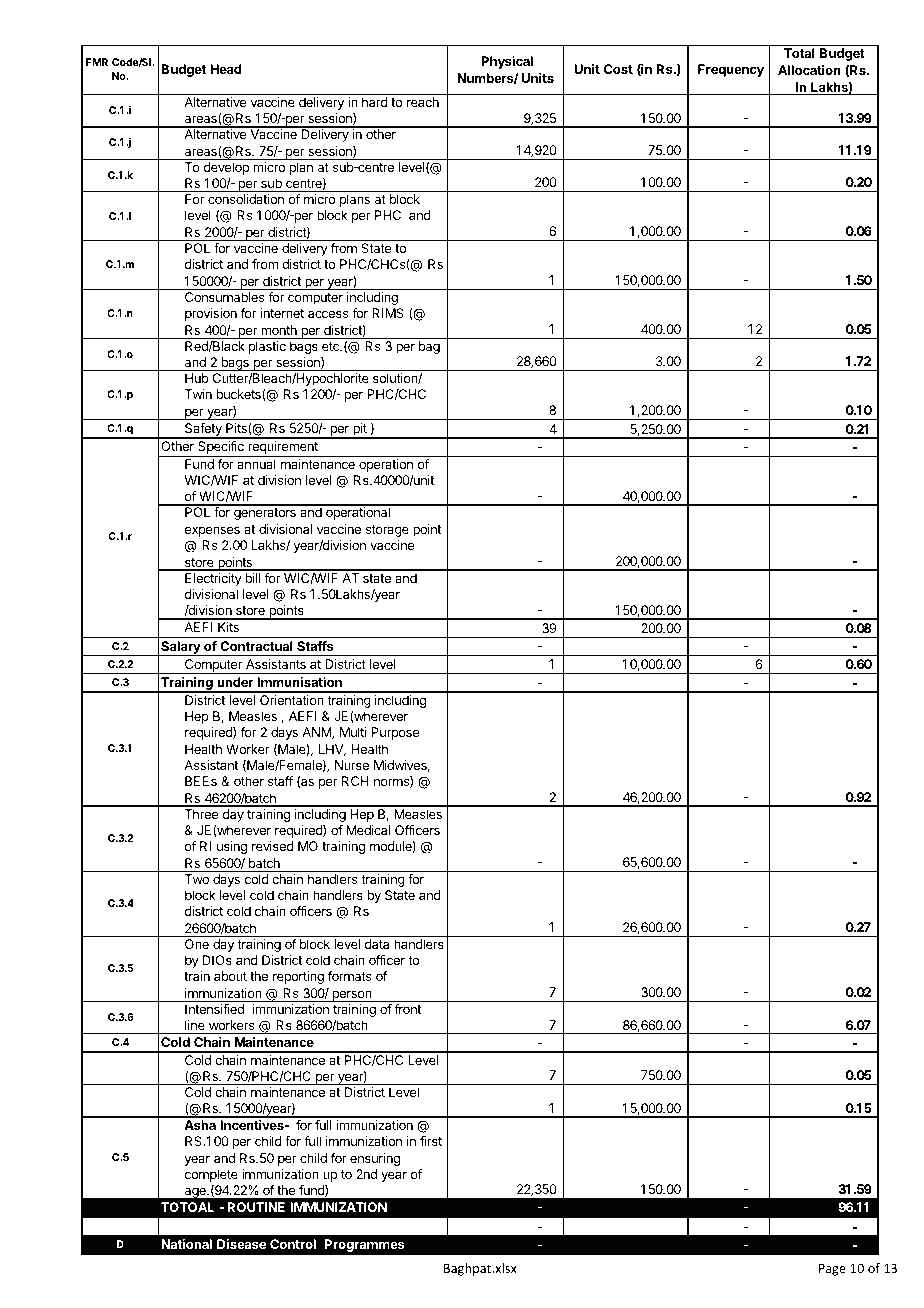  What do you see at coordinates (387, 531) in the image?
I see `storage` at bounding box center [387, 531].
